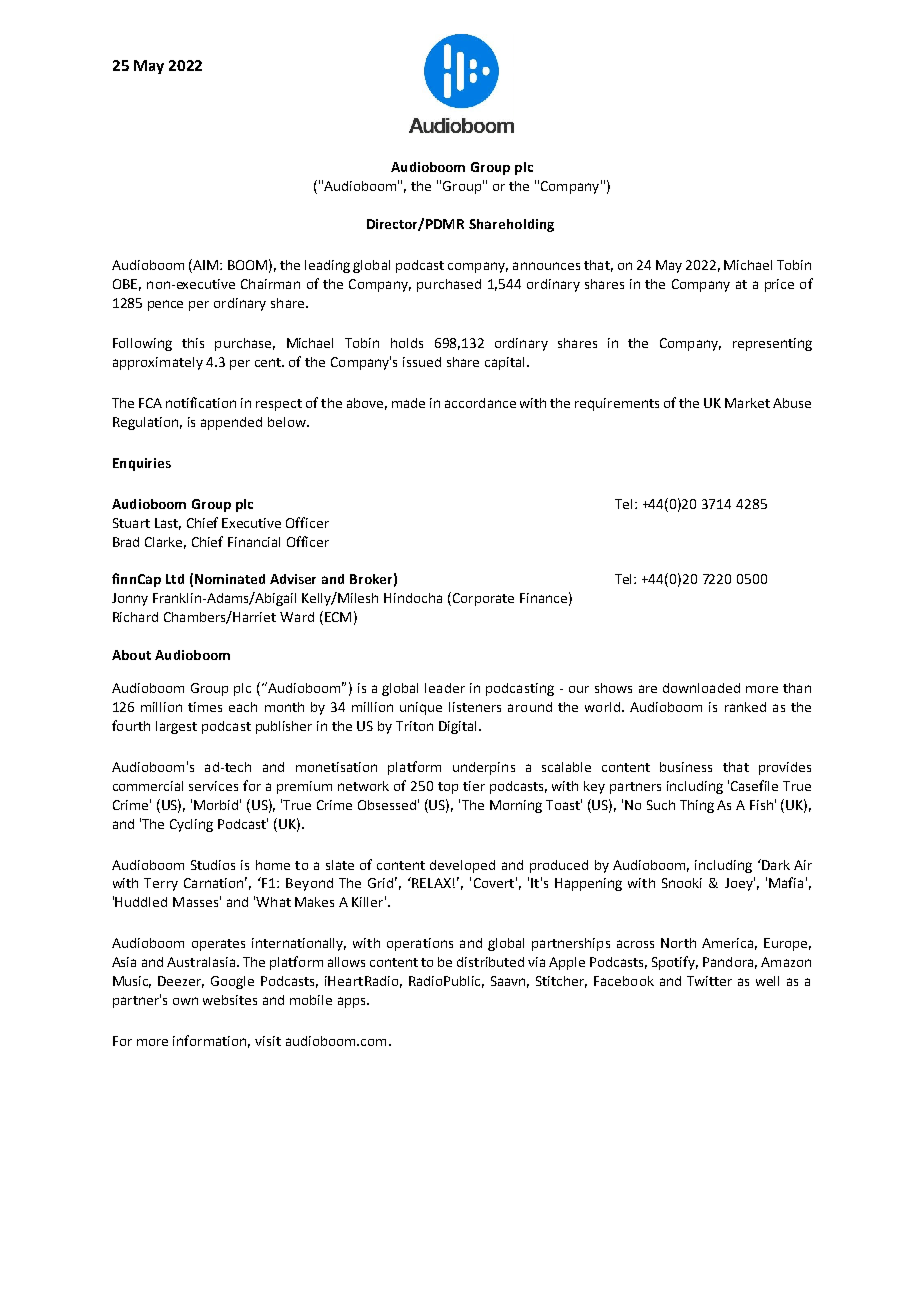 The height and width of the page is (1308, 924). What do you see at coordinates (747, 403) in the page?
I see `Market` at bounding box center [747, 403].
